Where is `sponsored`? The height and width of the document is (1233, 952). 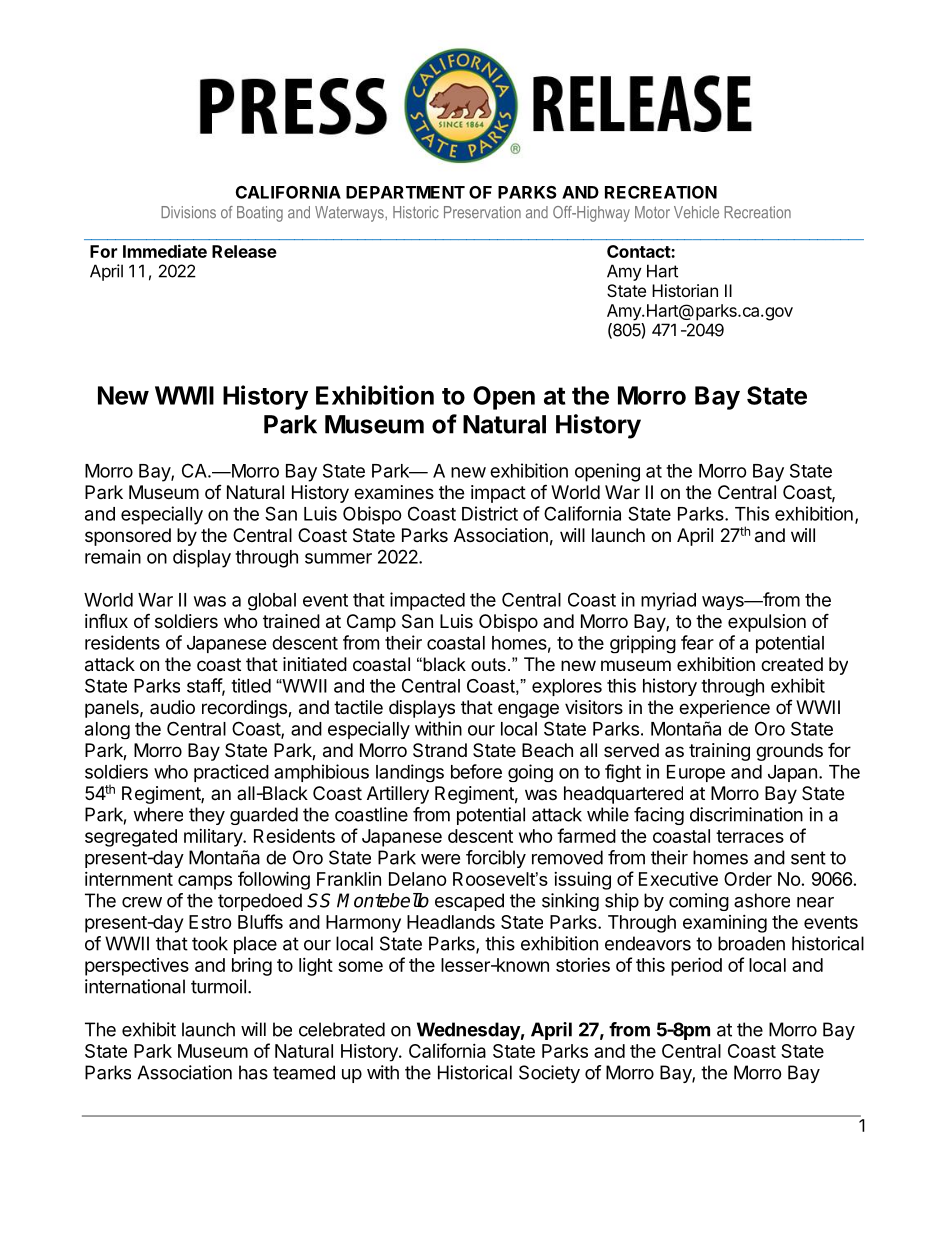
sponsored is located at coordinates (128, 537).
